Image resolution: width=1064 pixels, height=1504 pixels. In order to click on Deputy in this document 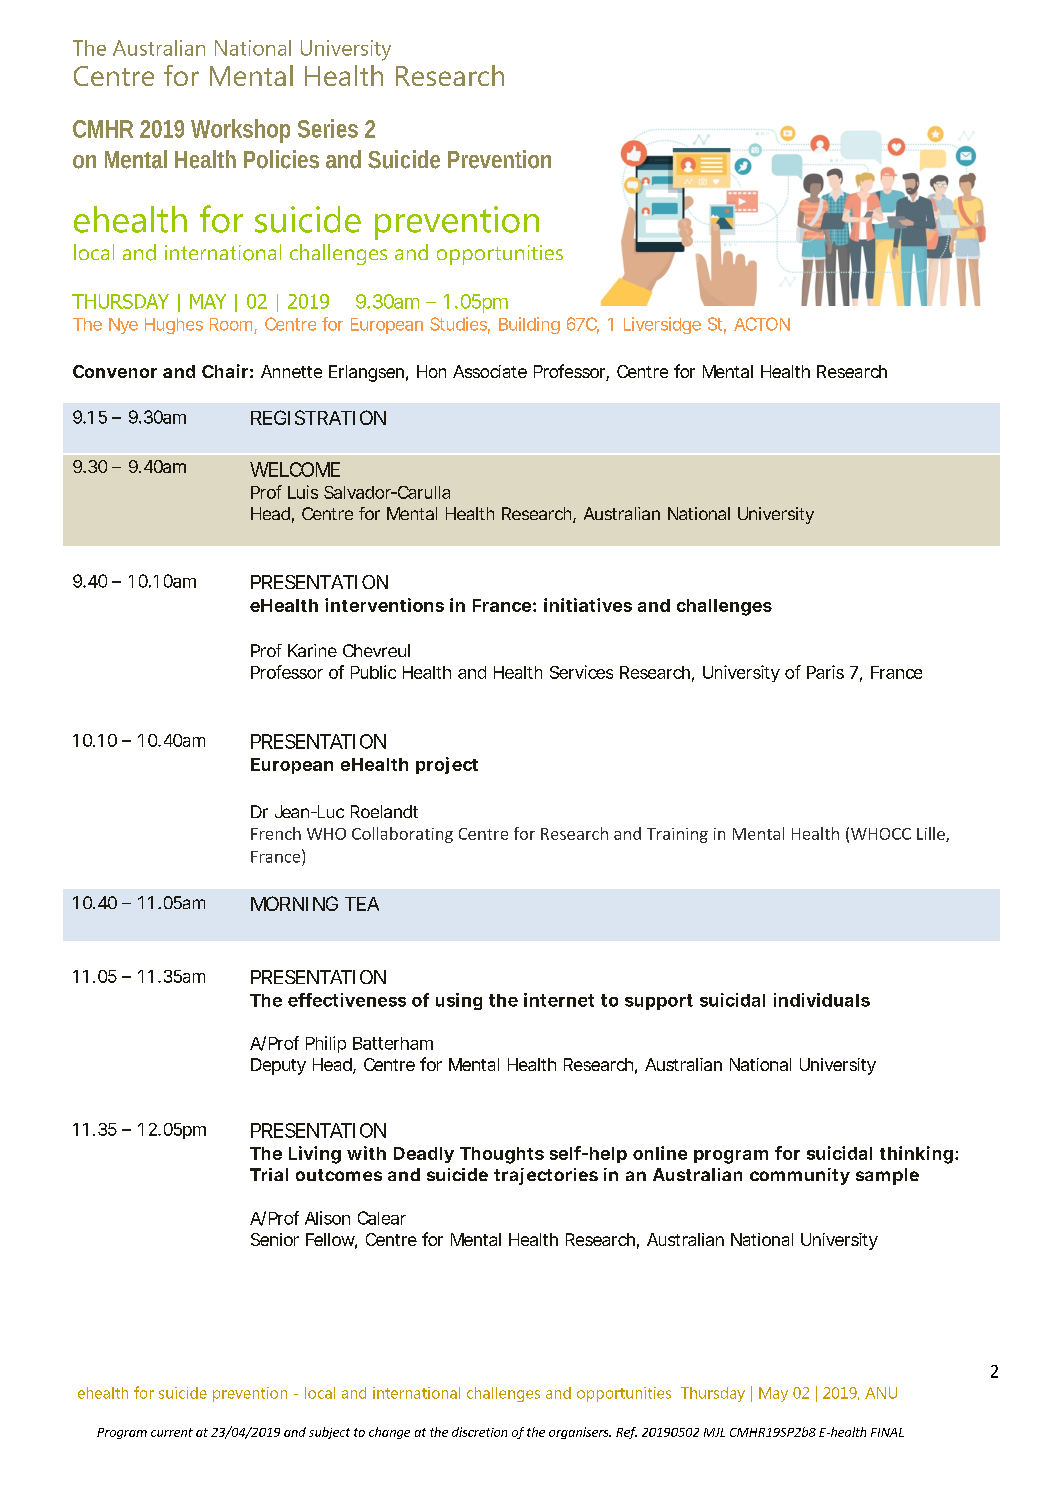, I will do `click(278, 1066)`.
